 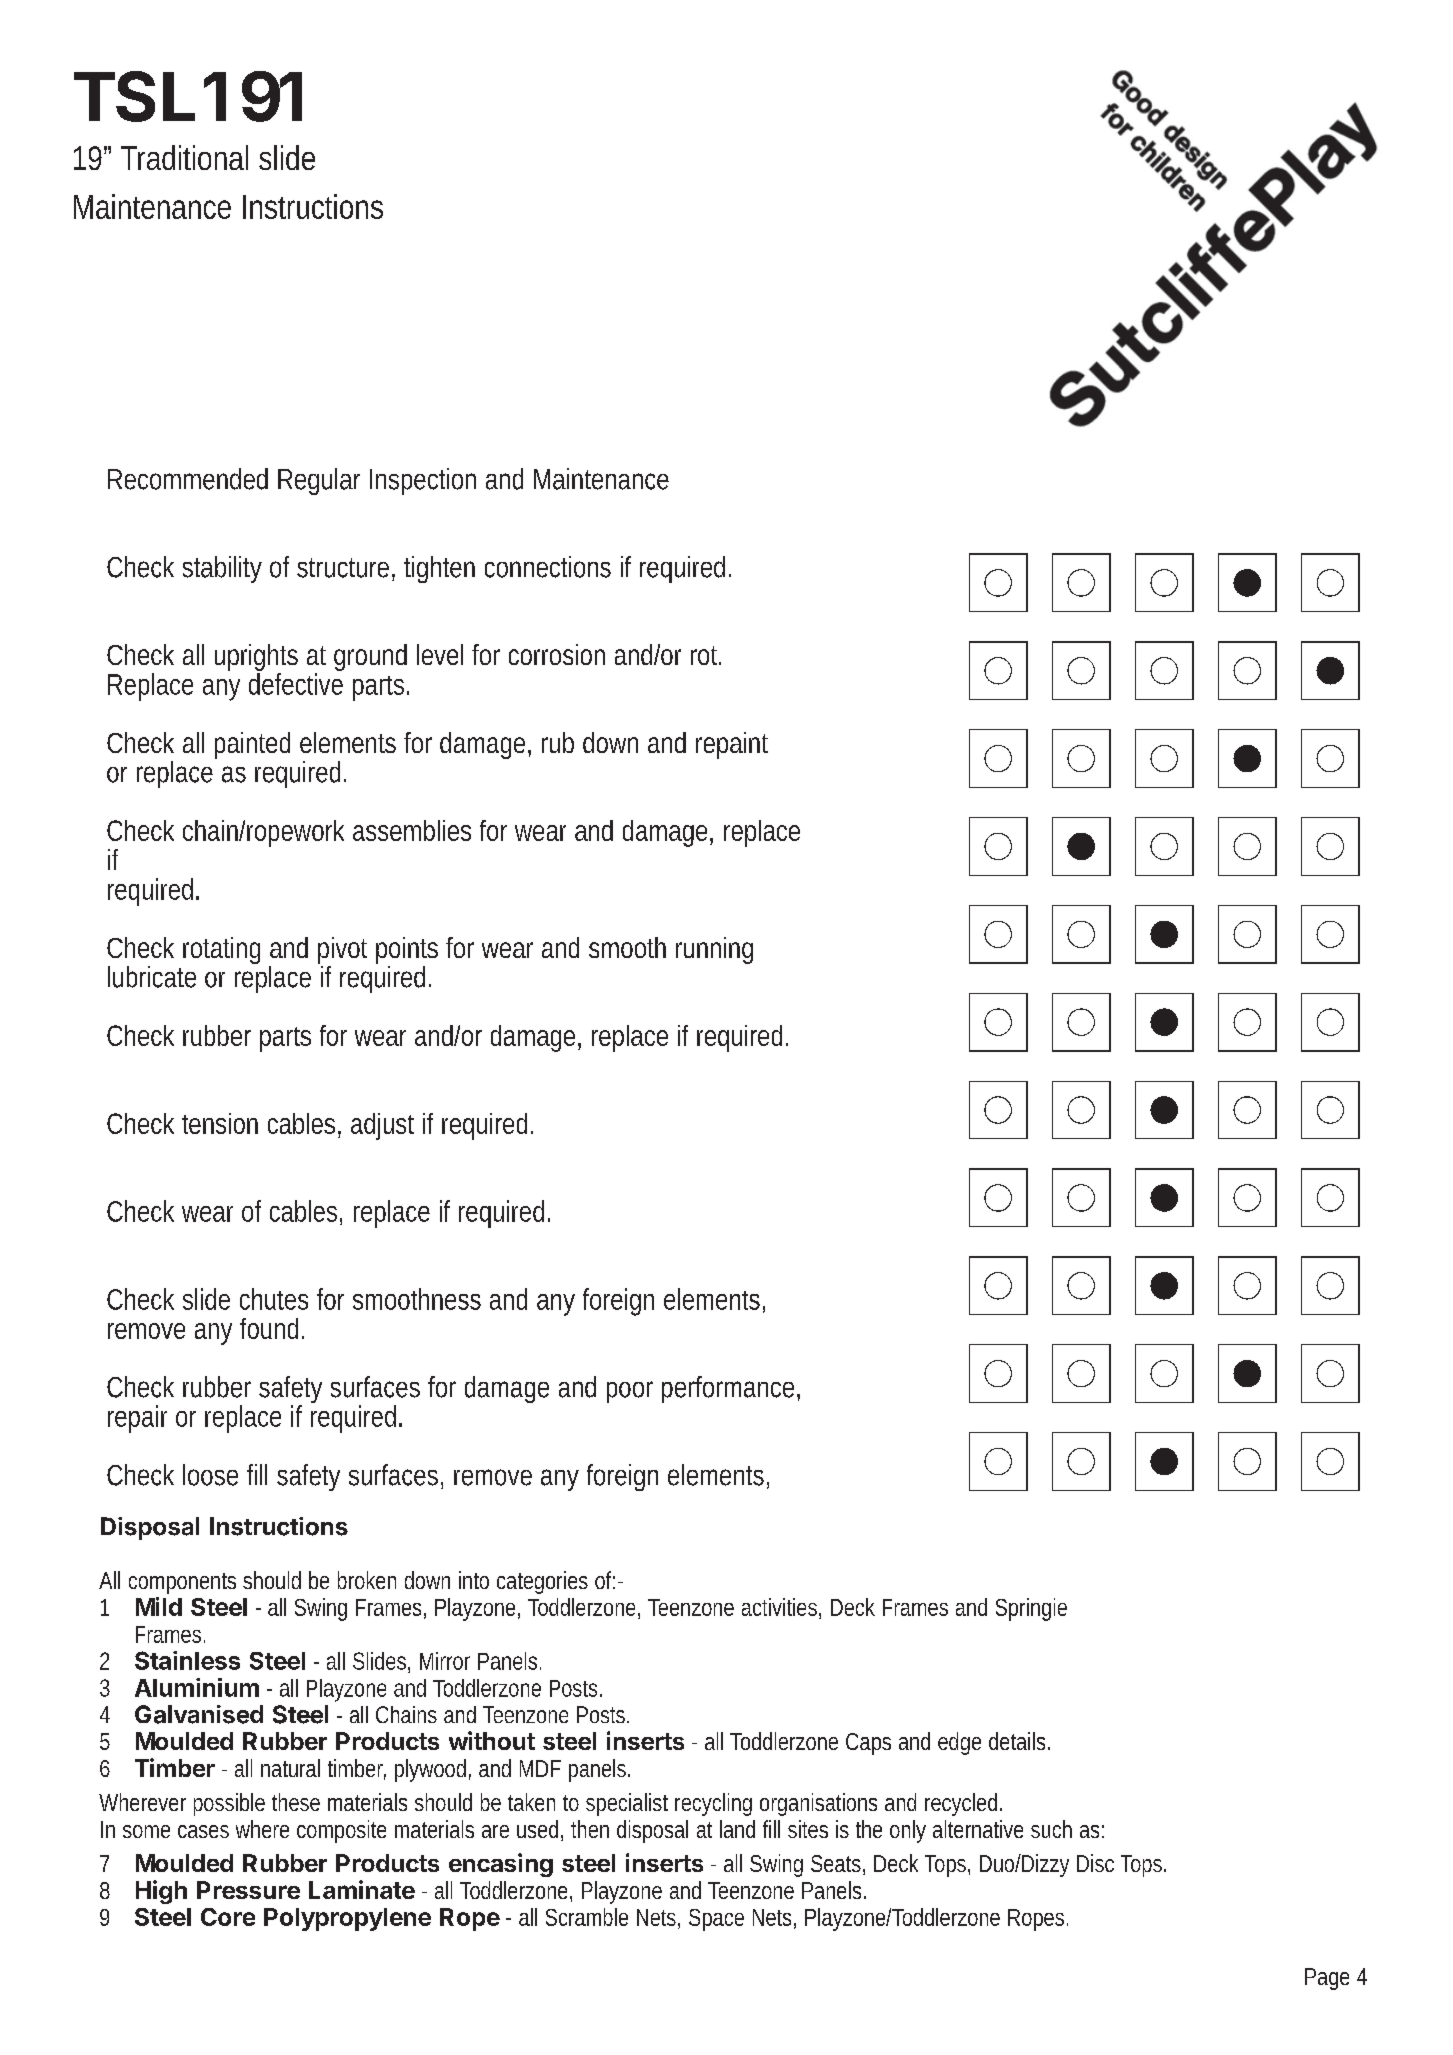 What do you see at coordinates (228, 1917) in the image?
I see `Core` at bounding box center [228, 1917].
